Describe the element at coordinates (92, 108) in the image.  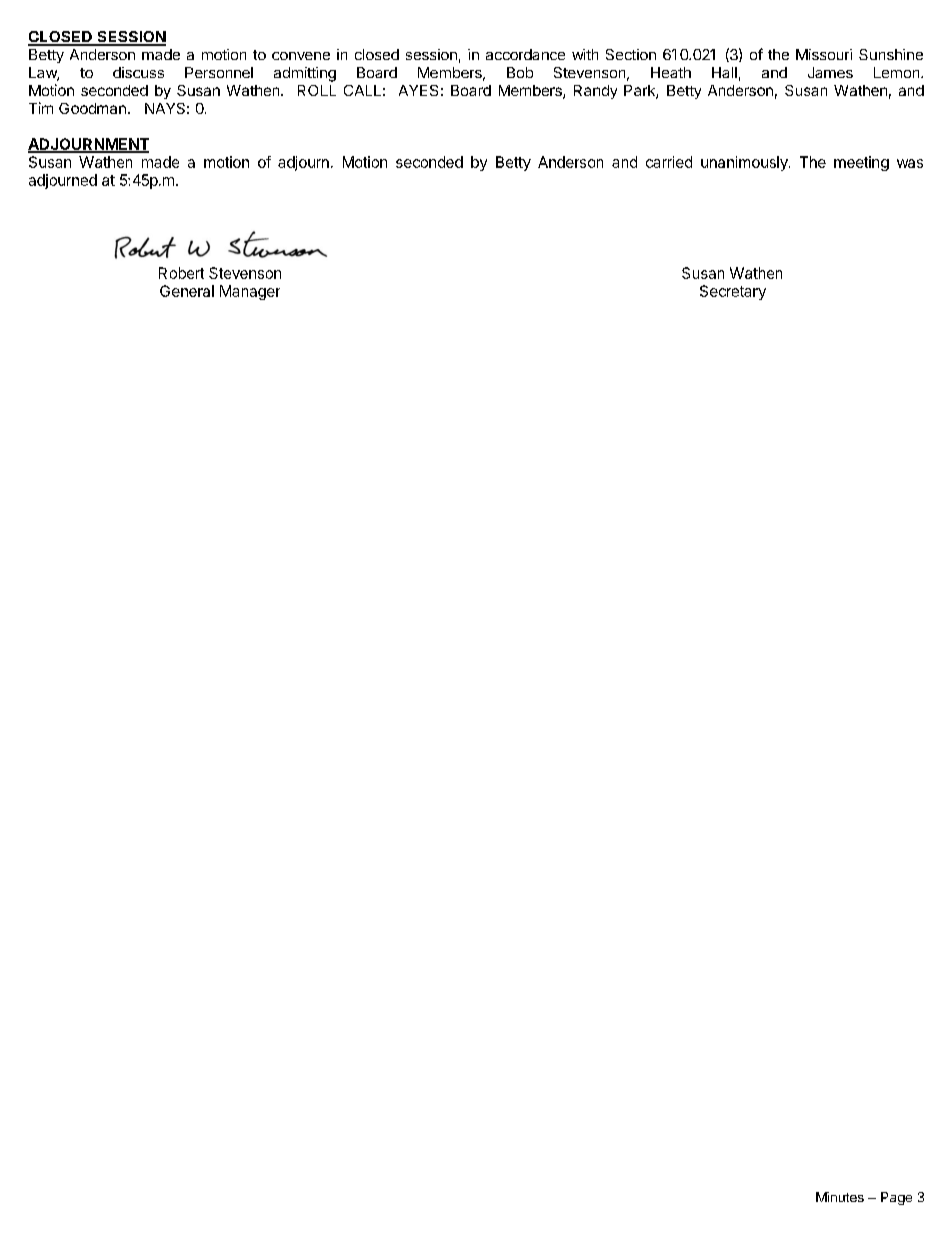
I see `Goodman` at that location.
